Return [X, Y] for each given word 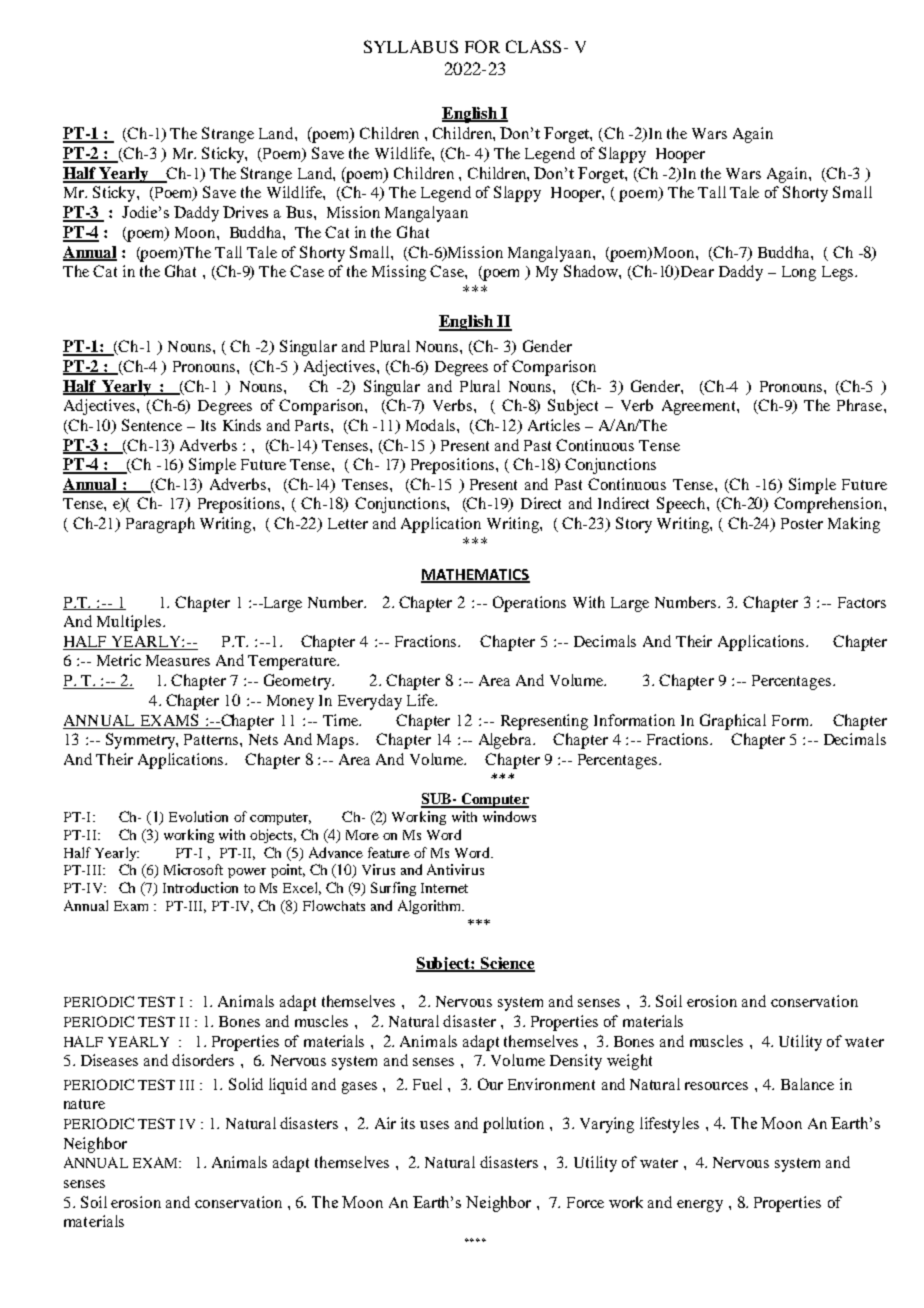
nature [84, 1104]
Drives [245, 212]
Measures [178, 660]
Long [799, 273]
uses [434, 1125]
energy [700, 1206]
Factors [862, 602]
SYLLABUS [411, 46]
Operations [529, 604]
